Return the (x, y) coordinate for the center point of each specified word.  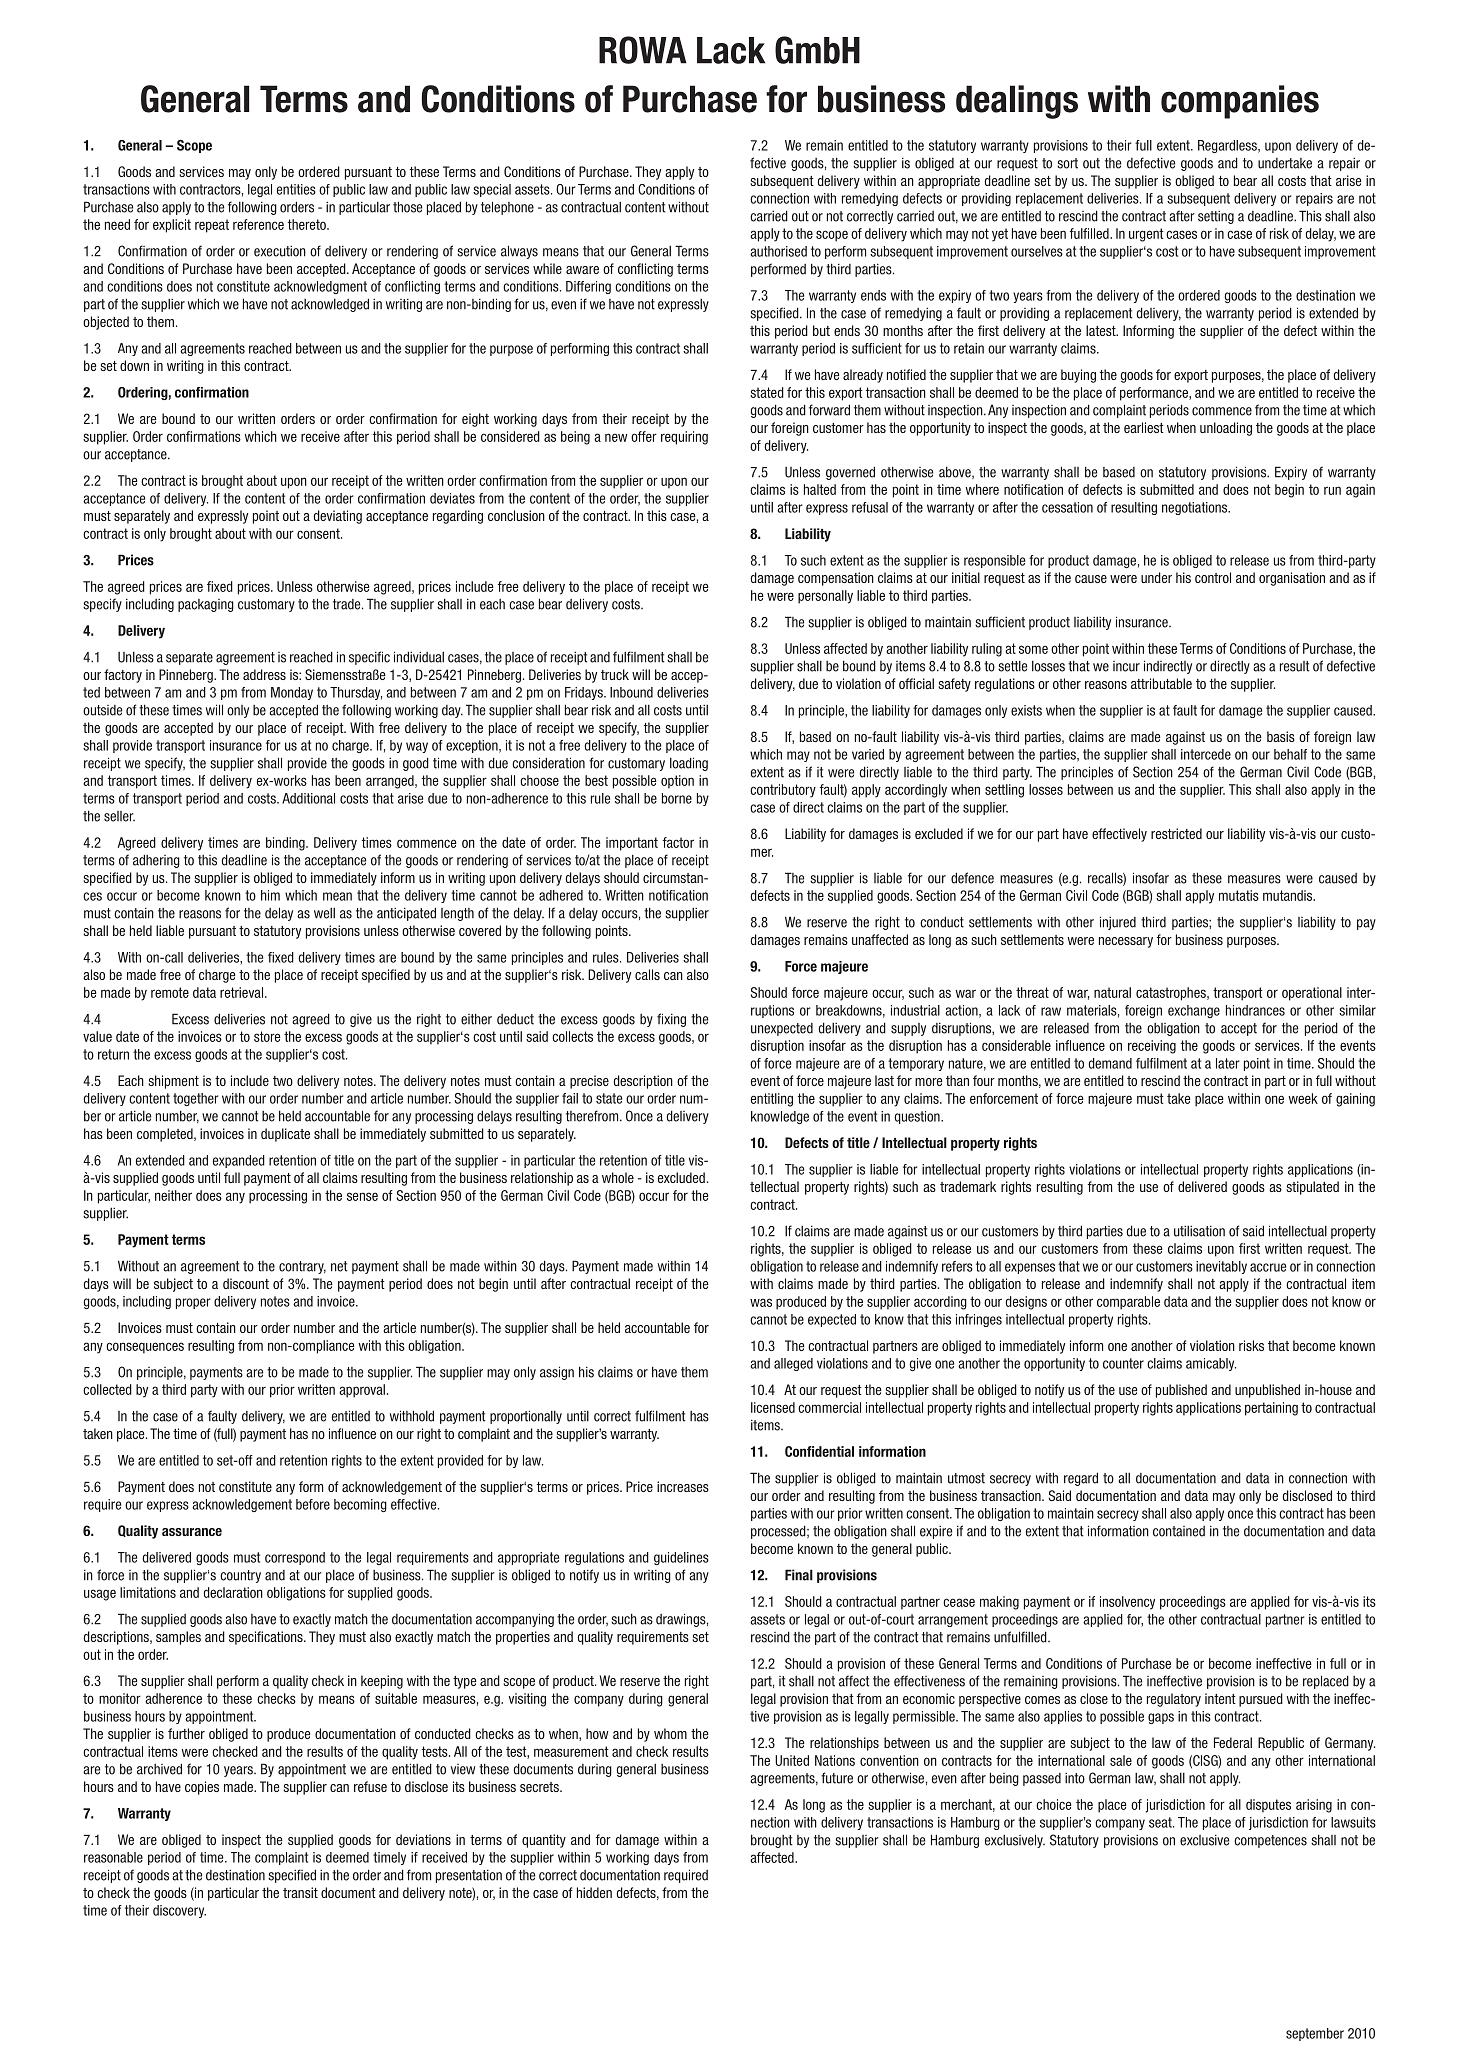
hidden (594, 1892)
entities (296, 189)
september (1315, 2034)
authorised (778, 251)
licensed (773, 1407)
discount (246, 1283)
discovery (179, 1911)
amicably (1211, 1364)
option (677, 782)
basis (1281, 736)
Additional (308, 798)
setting (1216, 217)
